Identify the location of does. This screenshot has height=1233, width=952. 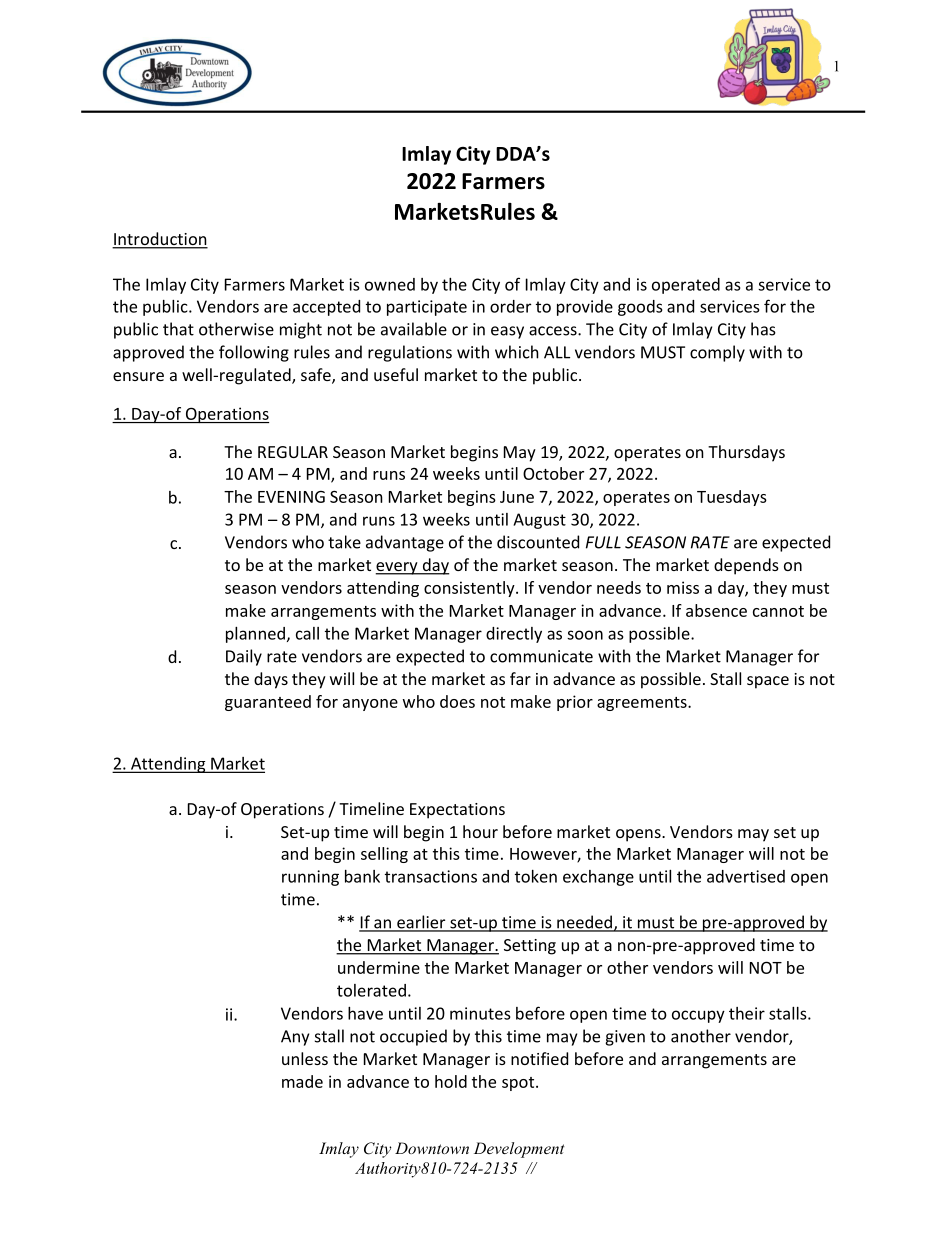
(457, 701).
